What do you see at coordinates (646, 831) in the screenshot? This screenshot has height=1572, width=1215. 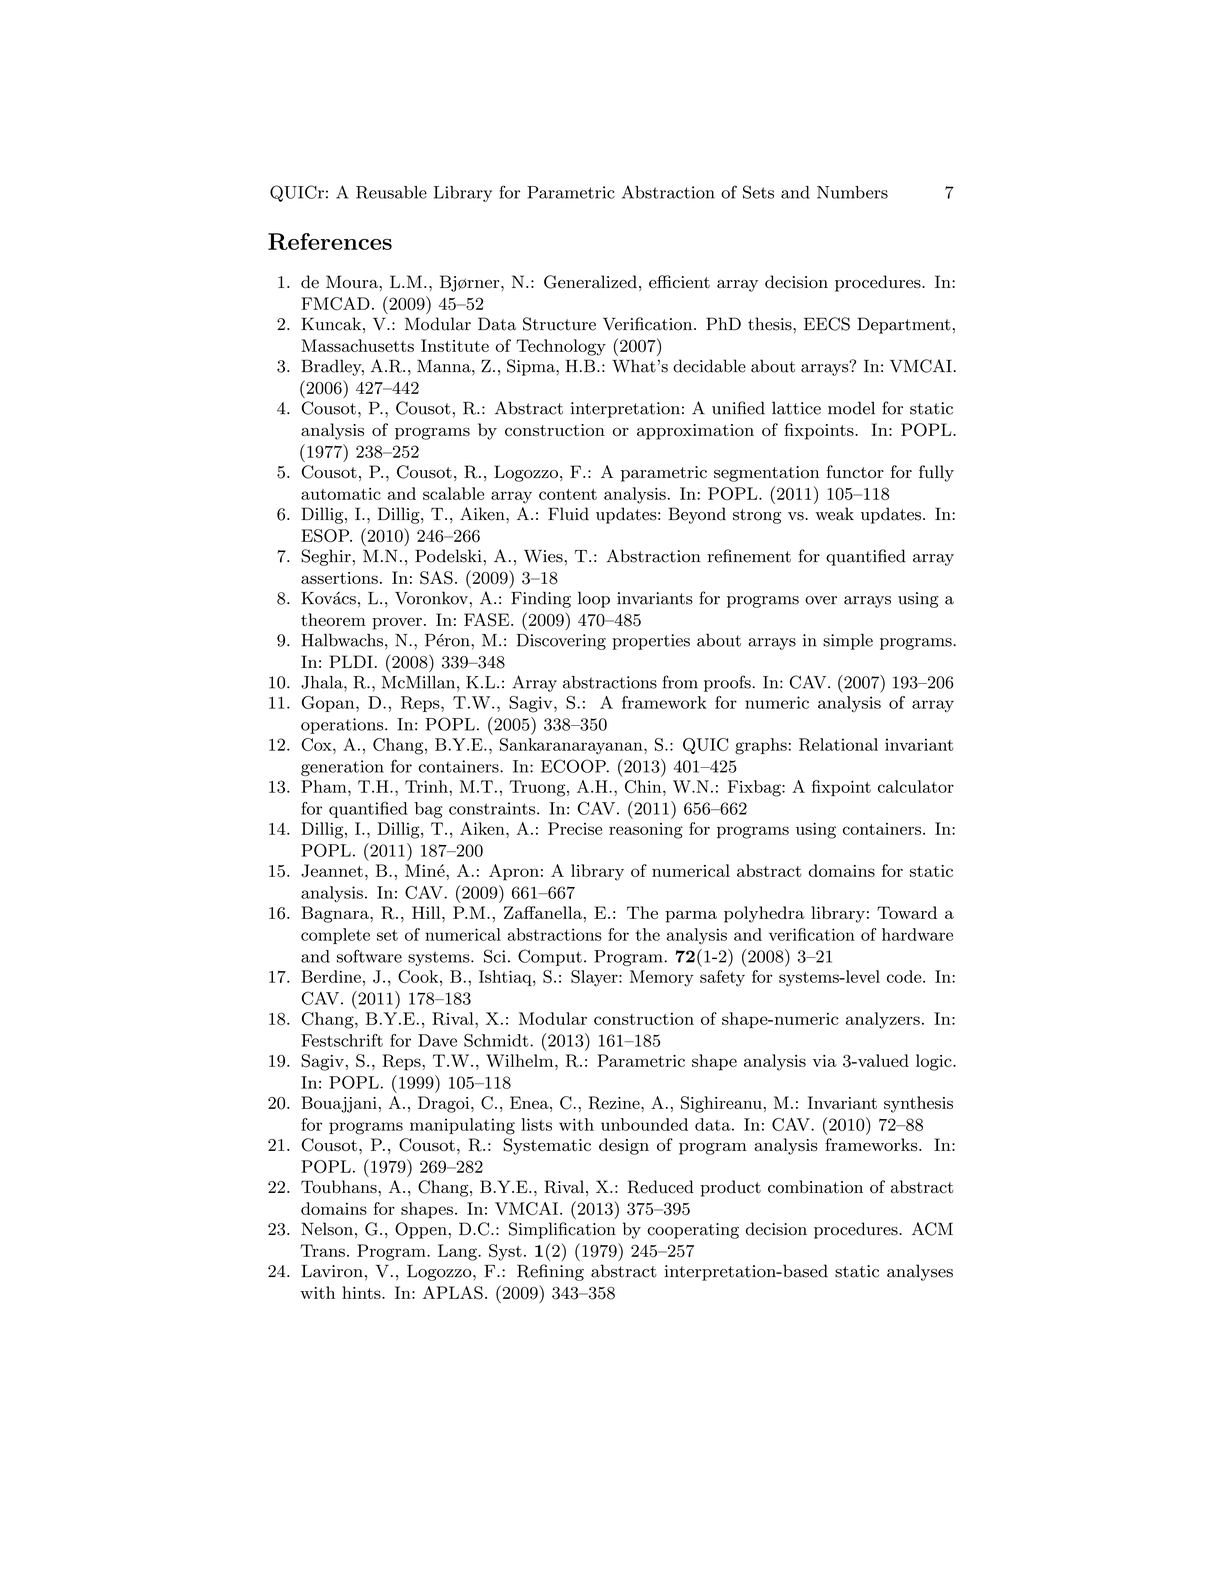 I see `reasoning` at bounding box center [646, 831].
